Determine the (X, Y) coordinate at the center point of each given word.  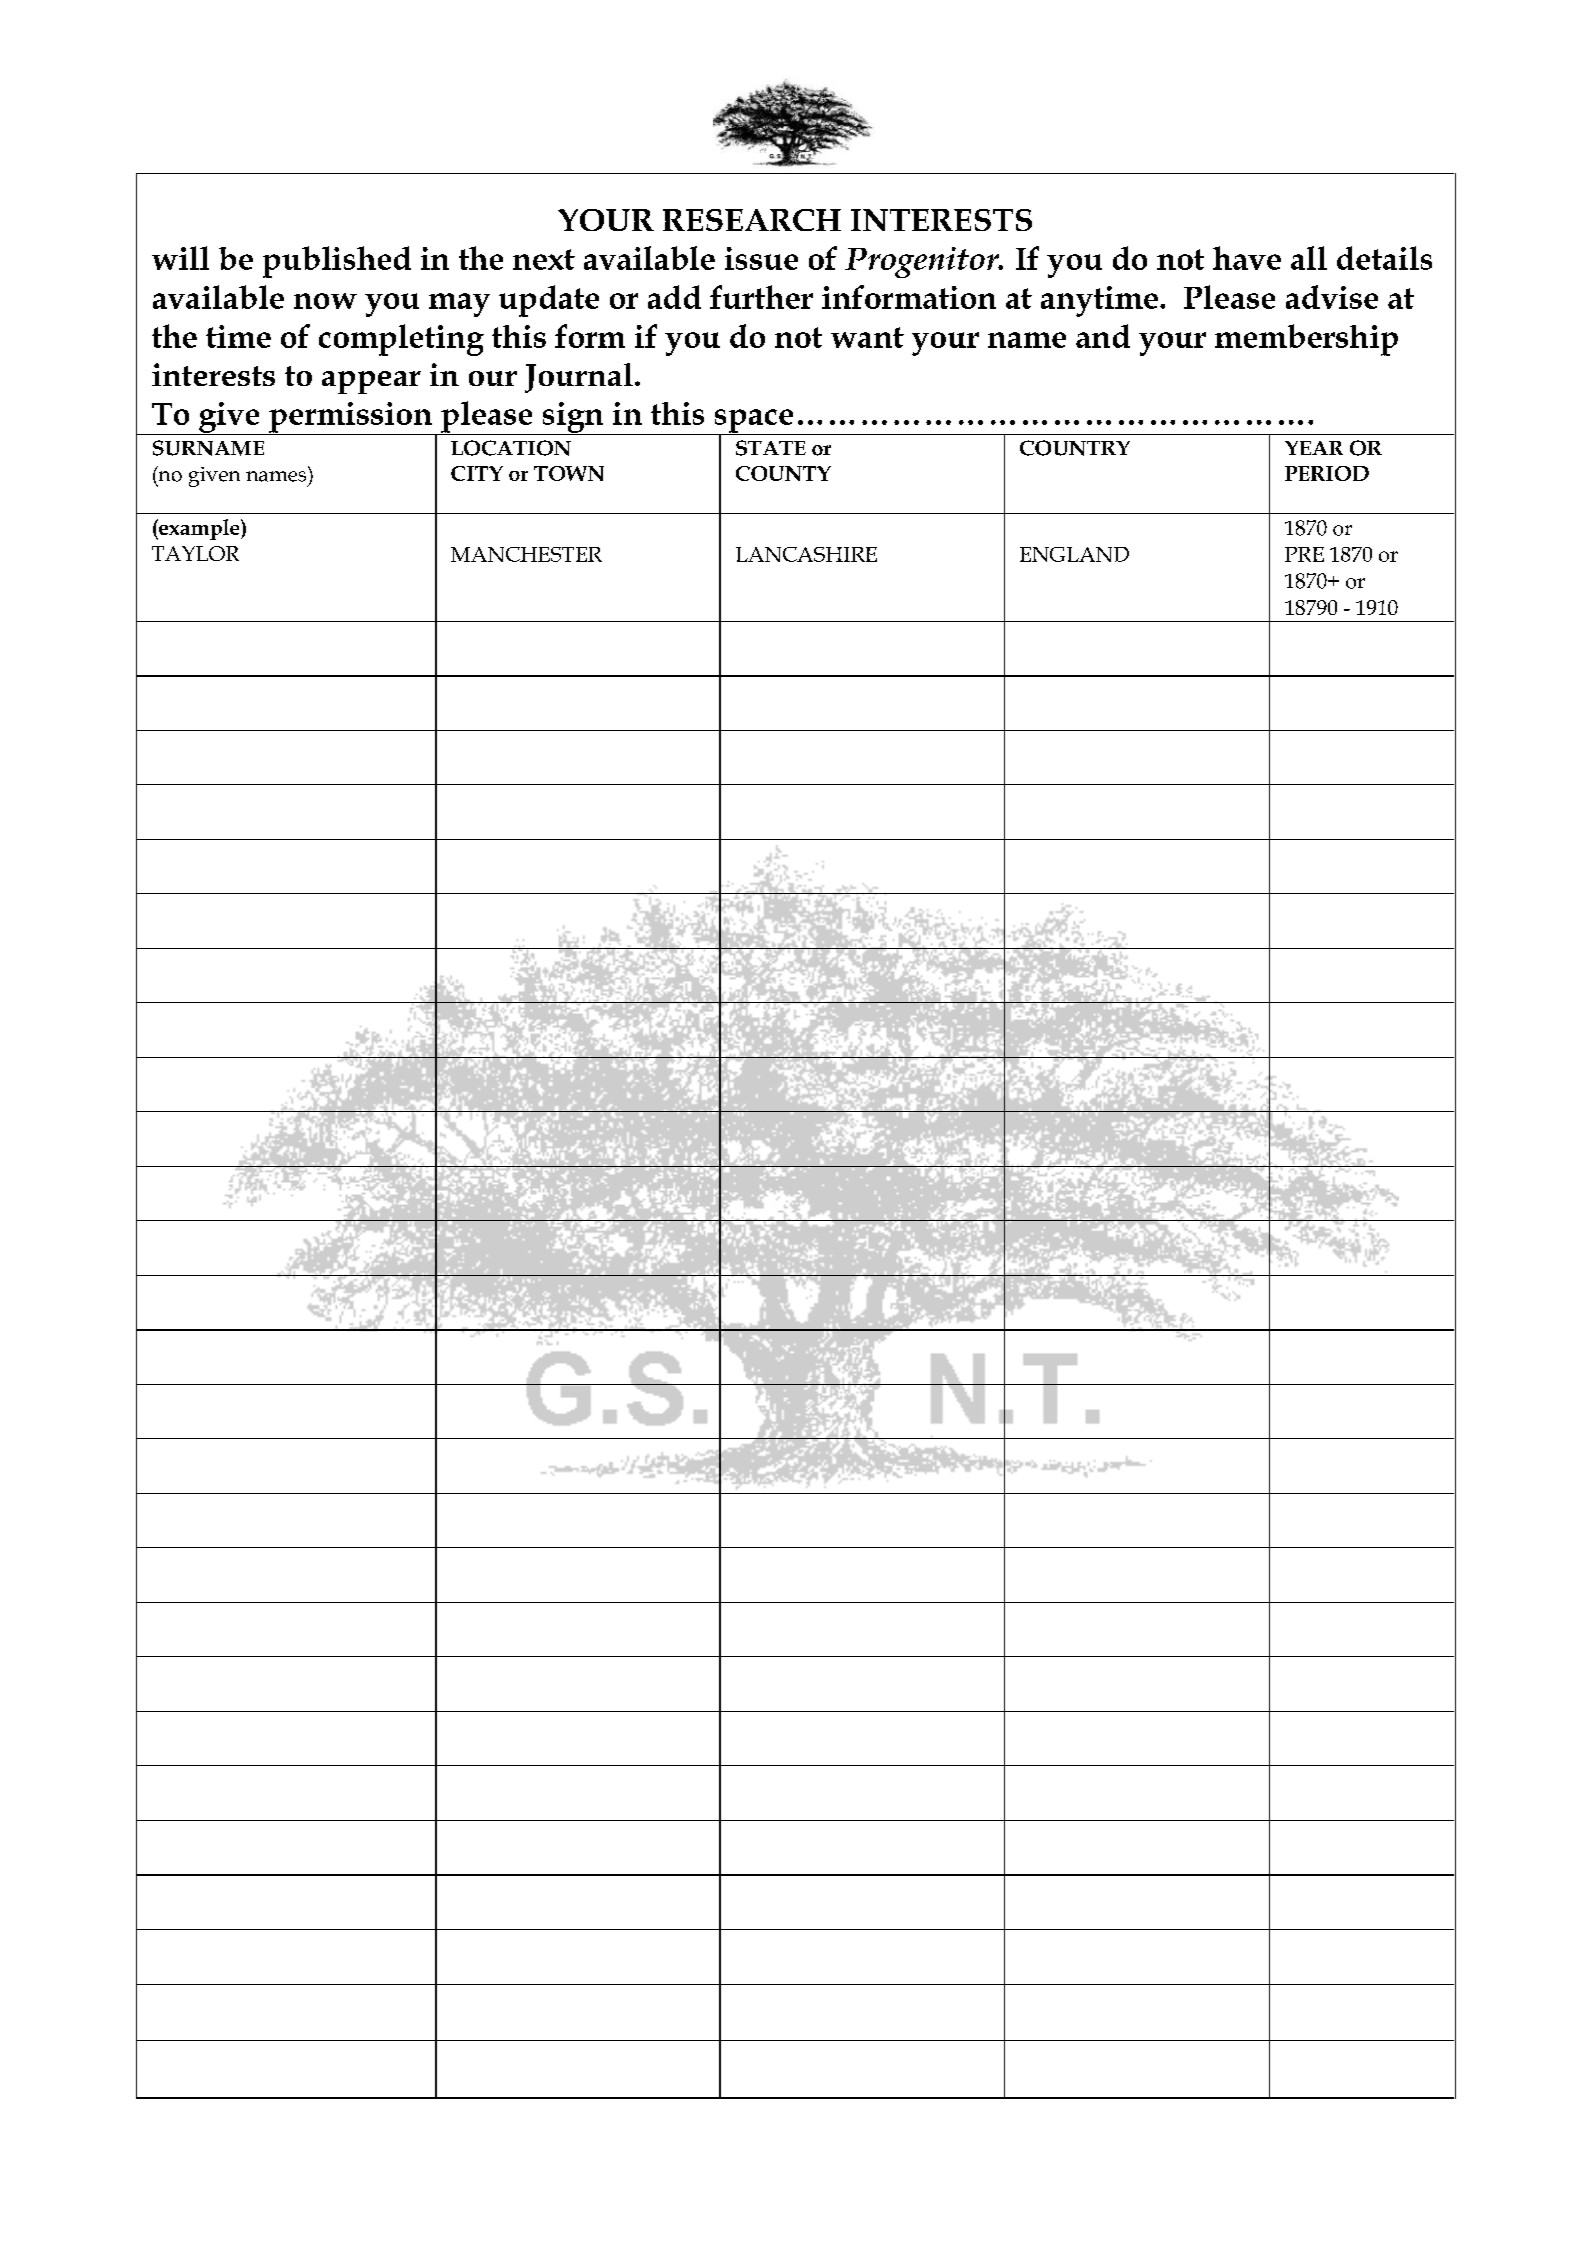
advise (1332, 297)
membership (1306, 340)
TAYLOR (195, 553)
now (325, 301)
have (1247, 258)
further (761, 297)
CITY (477, 473)
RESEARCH (752, 220)
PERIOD (1327, 473)
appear (371, 382)
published (337, 262)
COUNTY (783, 473)
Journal (579, 378)
